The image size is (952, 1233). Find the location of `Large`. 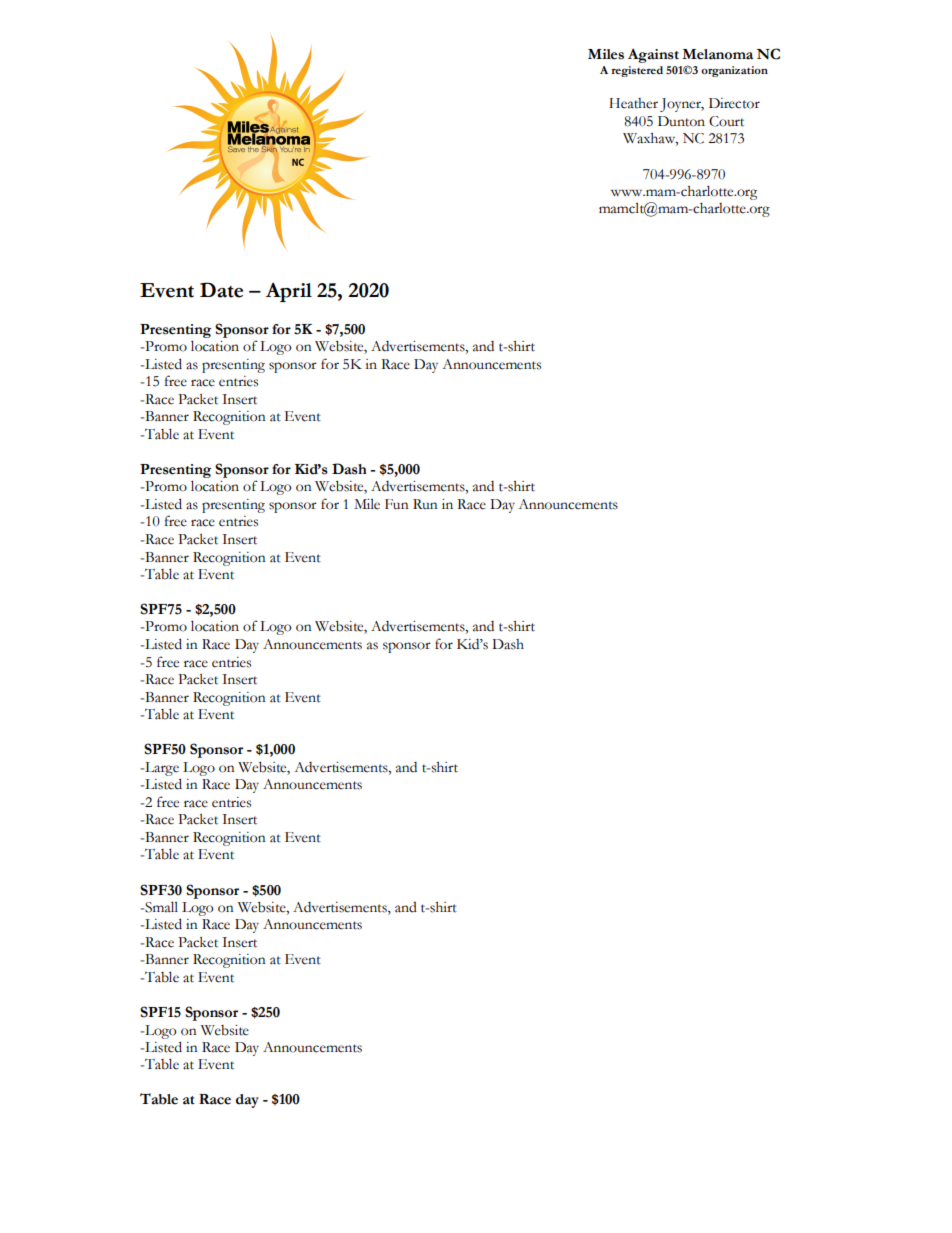

Large is located at coordinates (161, 769).
